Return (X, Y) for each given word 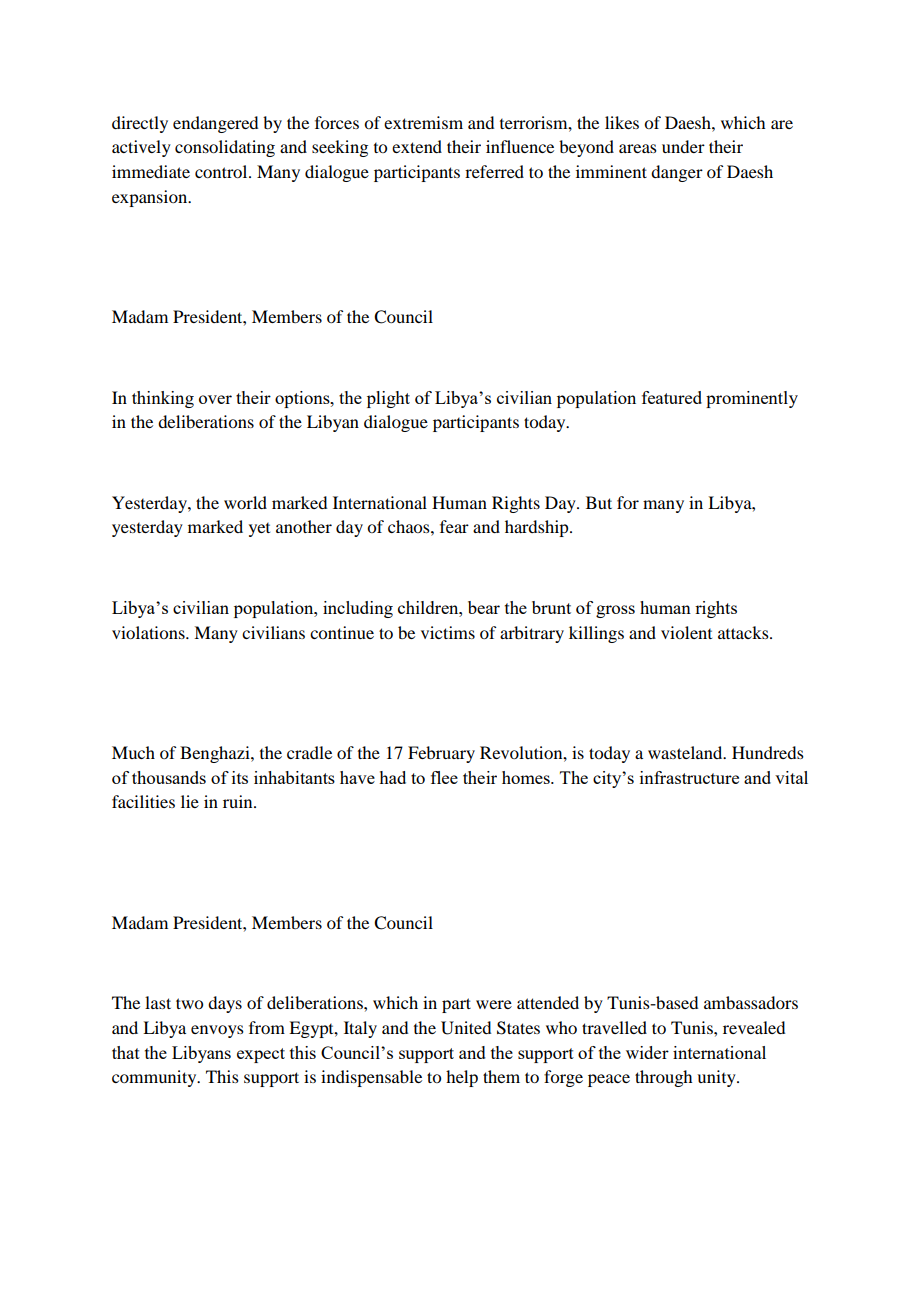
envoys (217, 1031)
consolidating (225, 148)
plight (388, 399)
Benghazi (216, 754)
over (215, 399)
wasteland (686, 752)
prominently (752, 399)
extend (417, 146)
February (441, 754)
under (683, 146)
